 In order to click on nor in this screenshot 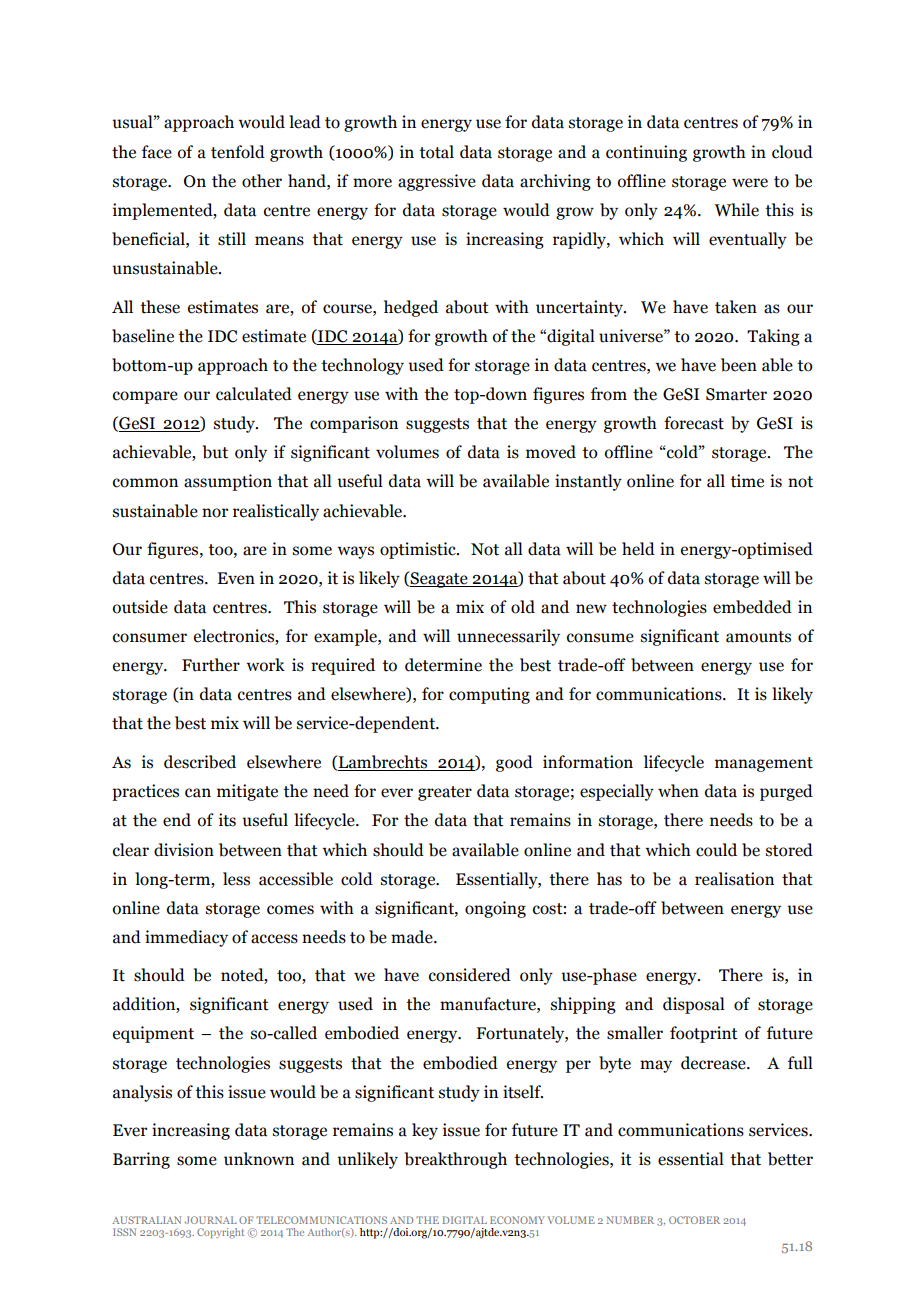, I will do `click(215, 513)`.
